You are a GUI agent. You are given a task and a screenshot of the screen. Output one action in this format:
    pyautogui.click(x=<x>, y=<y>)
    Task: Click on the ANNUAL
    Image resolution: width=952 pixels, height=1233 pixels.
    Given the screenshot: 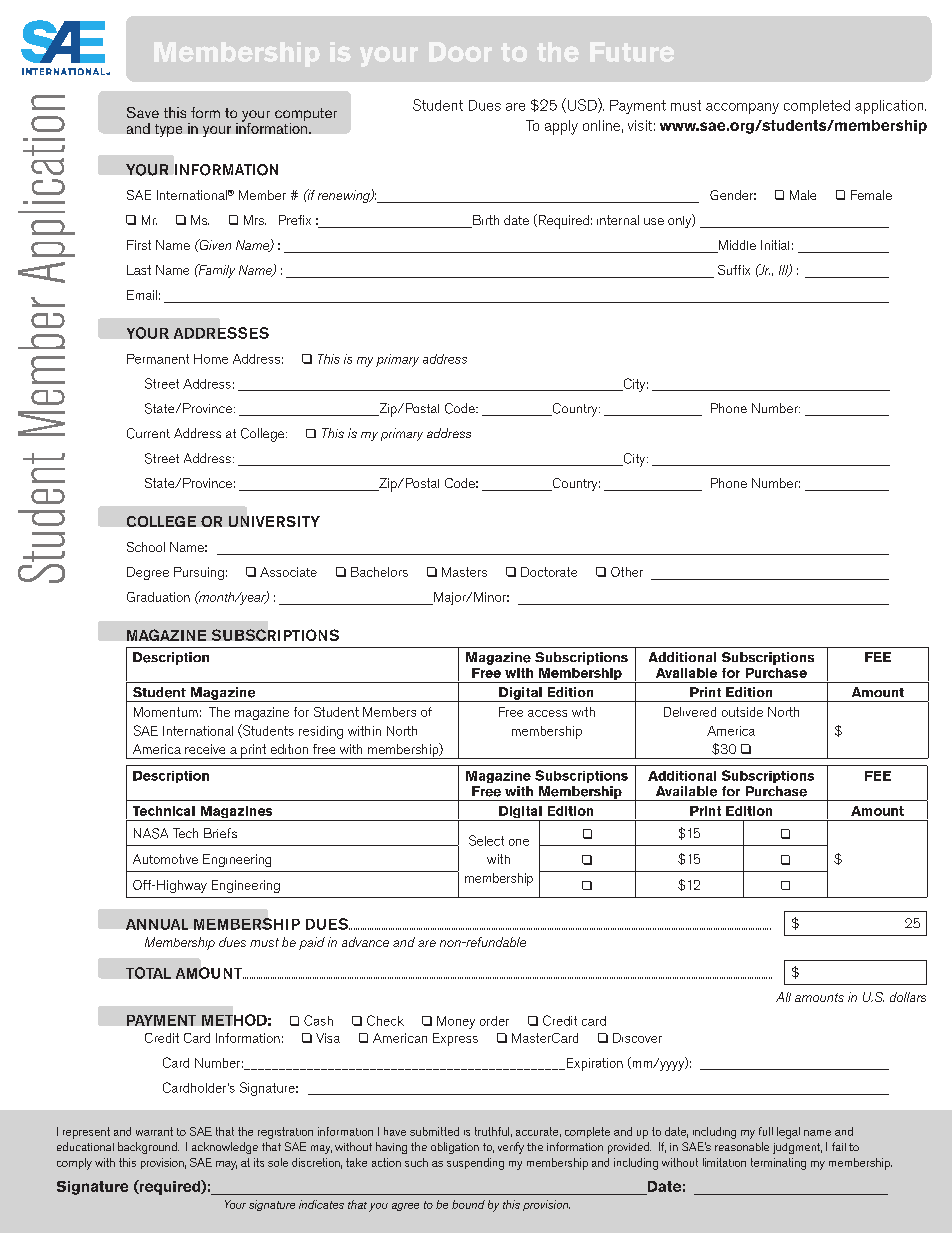 What is the action you would take?
    pyautogui.click(x=157, y=924)
